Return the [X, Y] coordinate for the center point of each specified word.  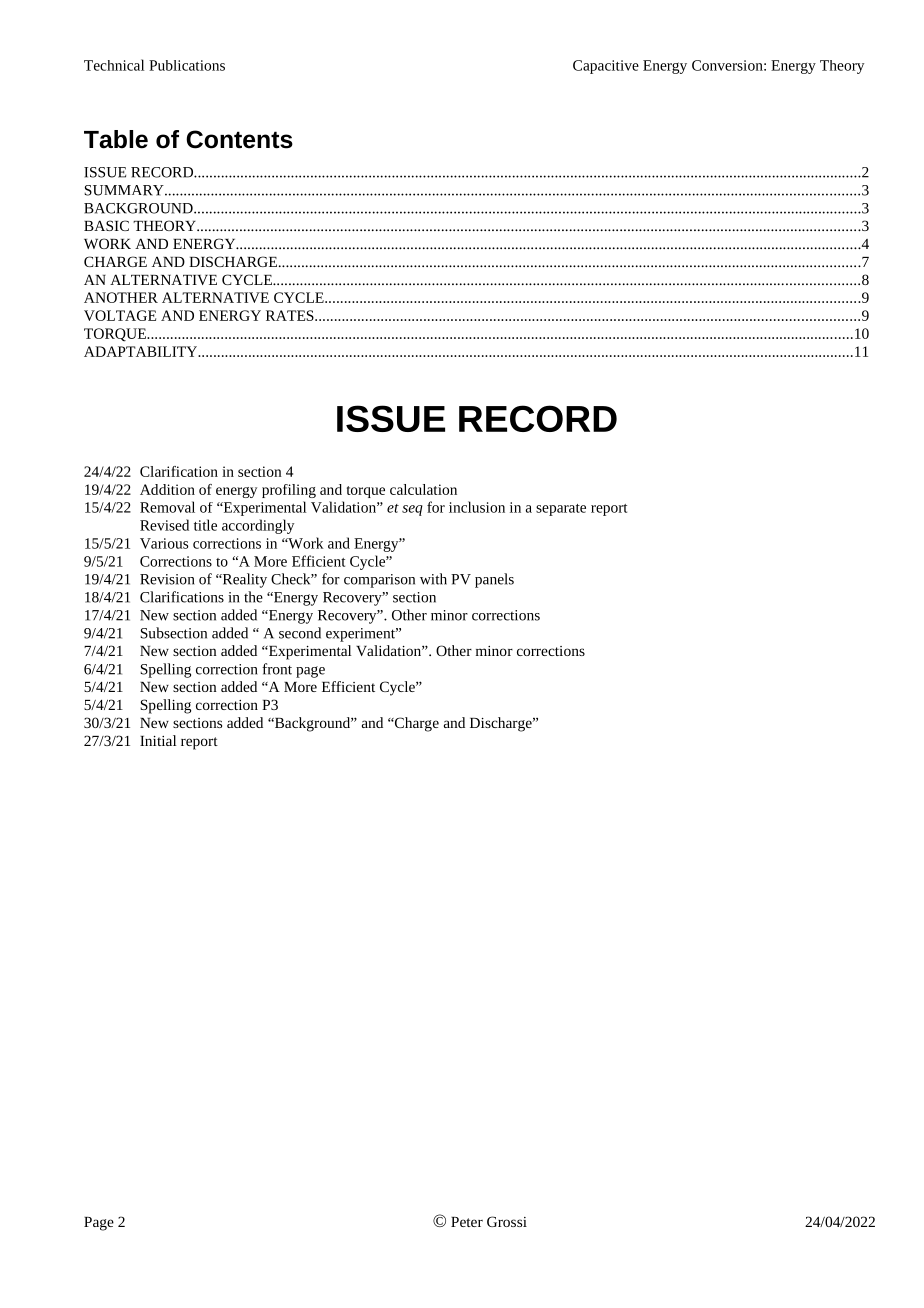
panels [494, 580]
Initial [158, 740]
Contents [239, 139]
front [277, 669]
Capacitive [606, 67]
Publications [187, 65]
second [300, 633]
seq [412, 510]
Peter [467, 1222]
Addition [167, 489]
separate [561, 510]
